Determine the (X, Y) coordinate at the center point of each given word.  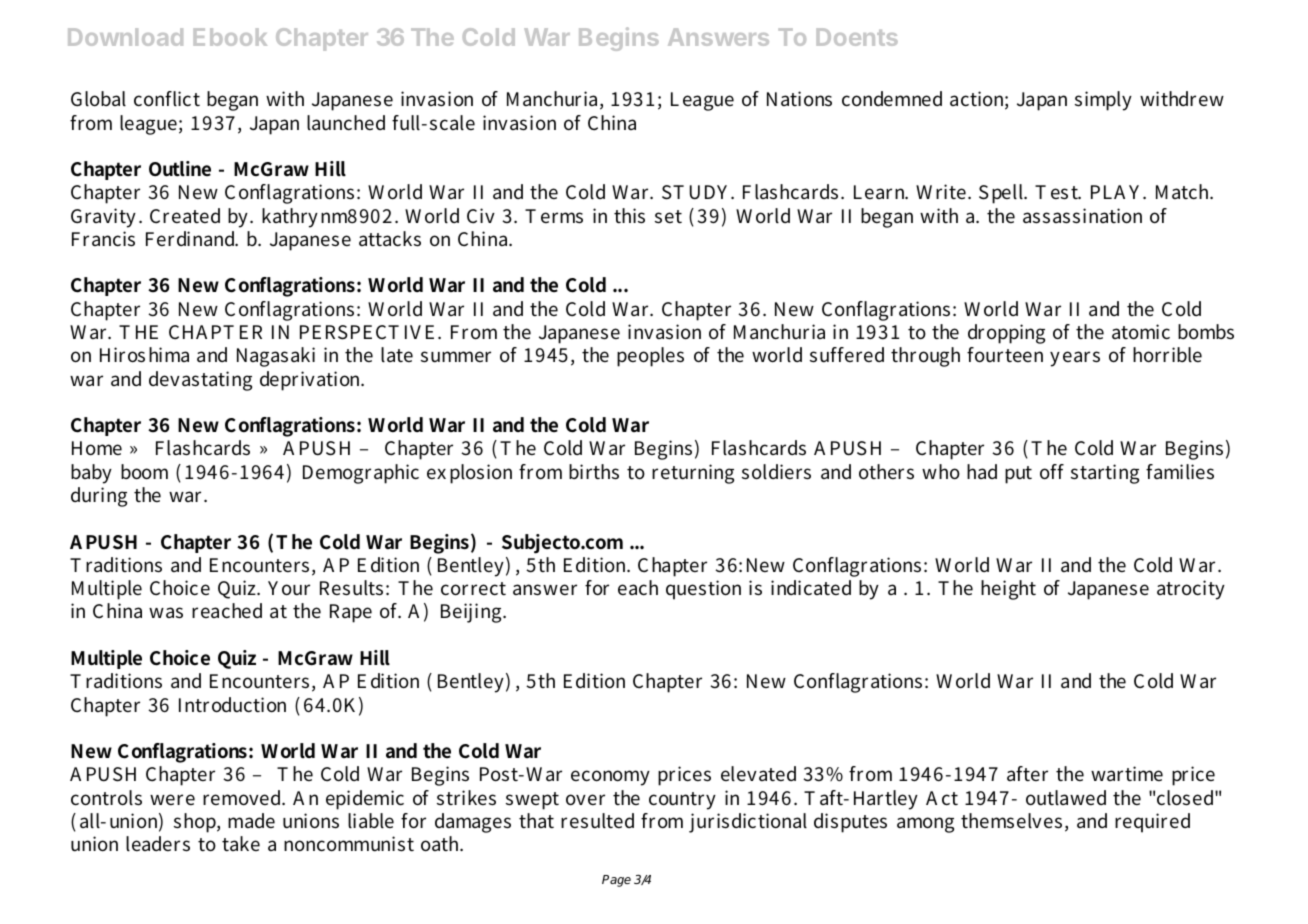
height (1008, 590)
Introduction (232, 705)
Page (616, 881)
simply (1103, 101)
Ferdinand (192, 238)
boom (144, 472)
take (241, 843)
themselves (1011, 821)
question (703, 590)
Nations (799, 99)
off (1052, 472)
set (668, 217)
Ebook (230, 37)
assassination (1082, 216)
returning (693, 474)
